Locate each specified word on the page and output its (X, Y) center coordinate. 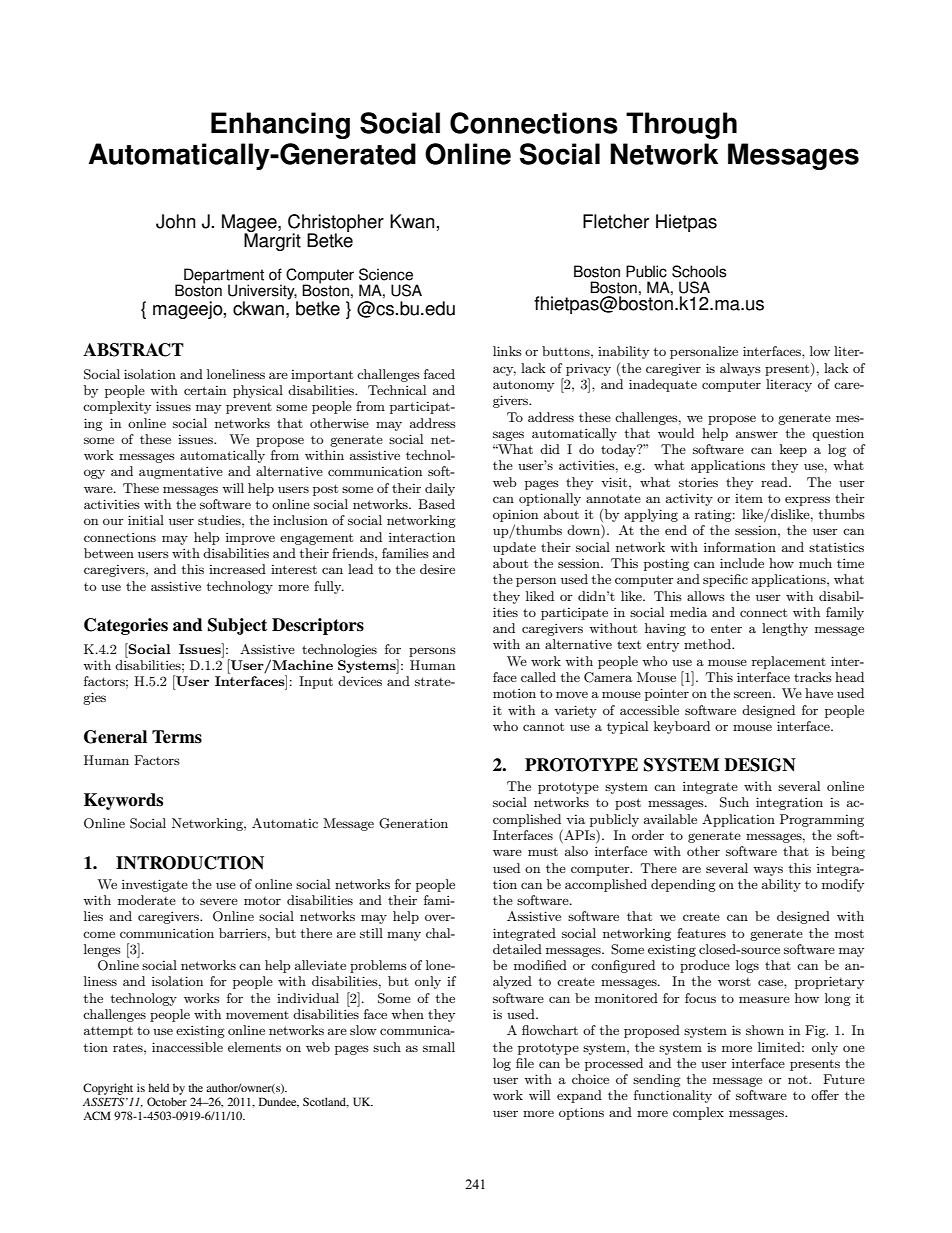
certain (205, 390)
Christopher (336, 224)
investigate (155, 885)
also (576, 851)
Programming (822, 820)
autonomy (523, 386)
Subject (237, 626)
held (158, 1087)
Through (681, 125)
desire (437, 569)
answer (757, 434)
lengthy (785, 629)
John (175, 221)
